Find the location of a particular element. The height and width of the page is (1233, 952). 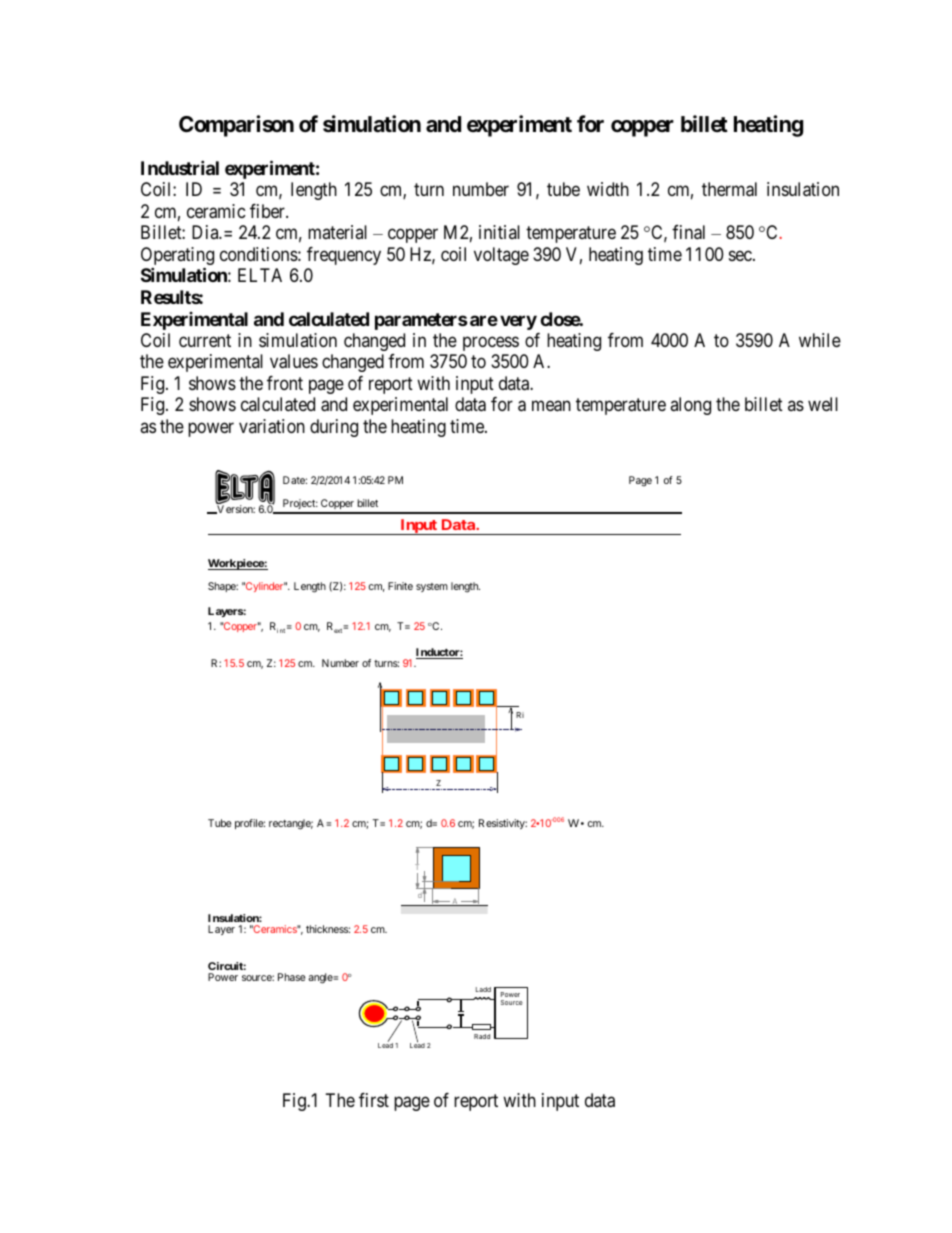

during is located at coordinates (334, 428).
